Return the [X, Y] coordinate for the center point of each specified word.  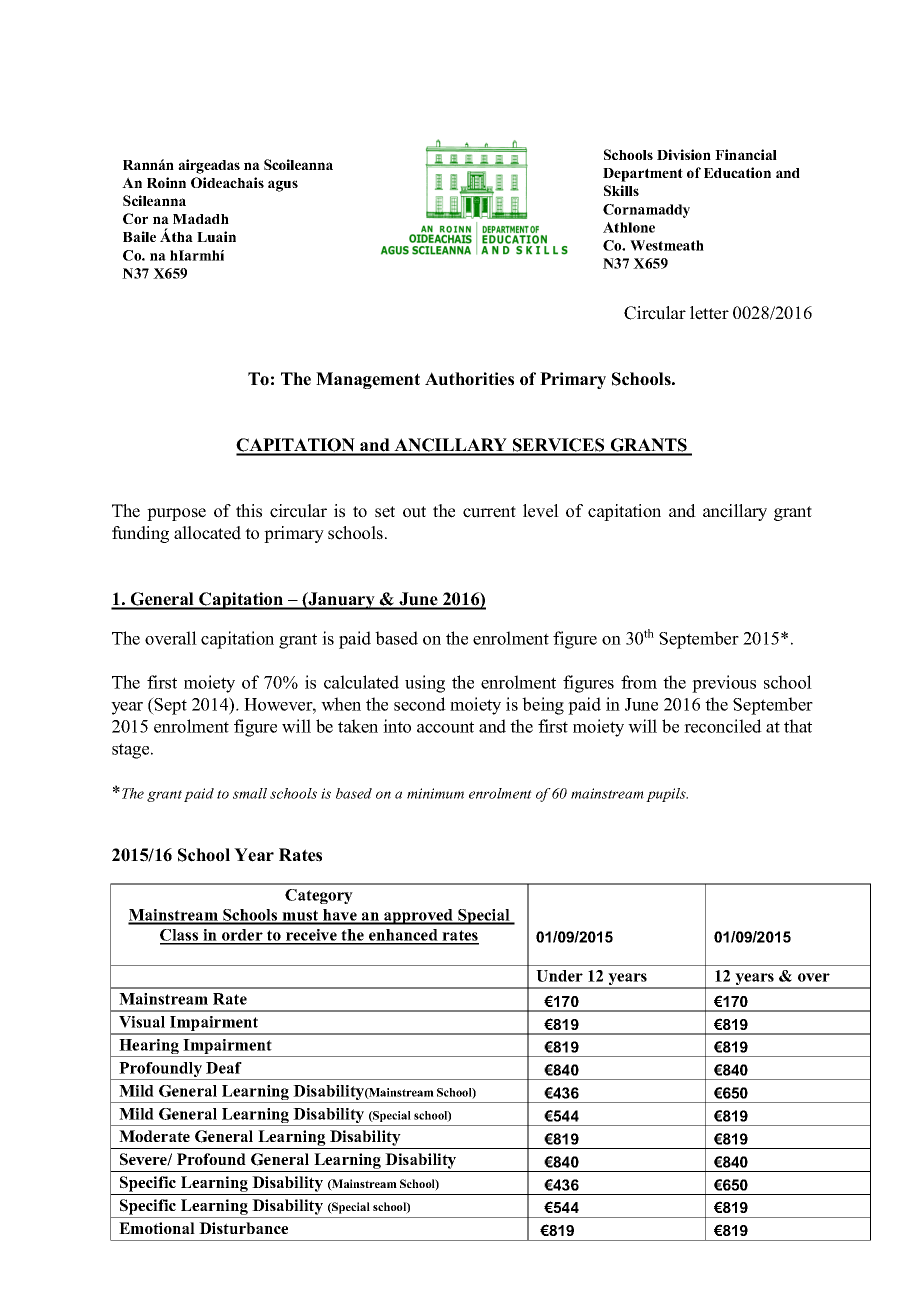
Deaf [224, 1068]
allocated [207, 533]
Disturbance [243, 1228]
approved [418, 917]
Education [737, 172]
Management [368, 380]
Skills [621, 190]
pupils [667, 795]
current [489, 512]
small [250, 793]
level [541, 511]
